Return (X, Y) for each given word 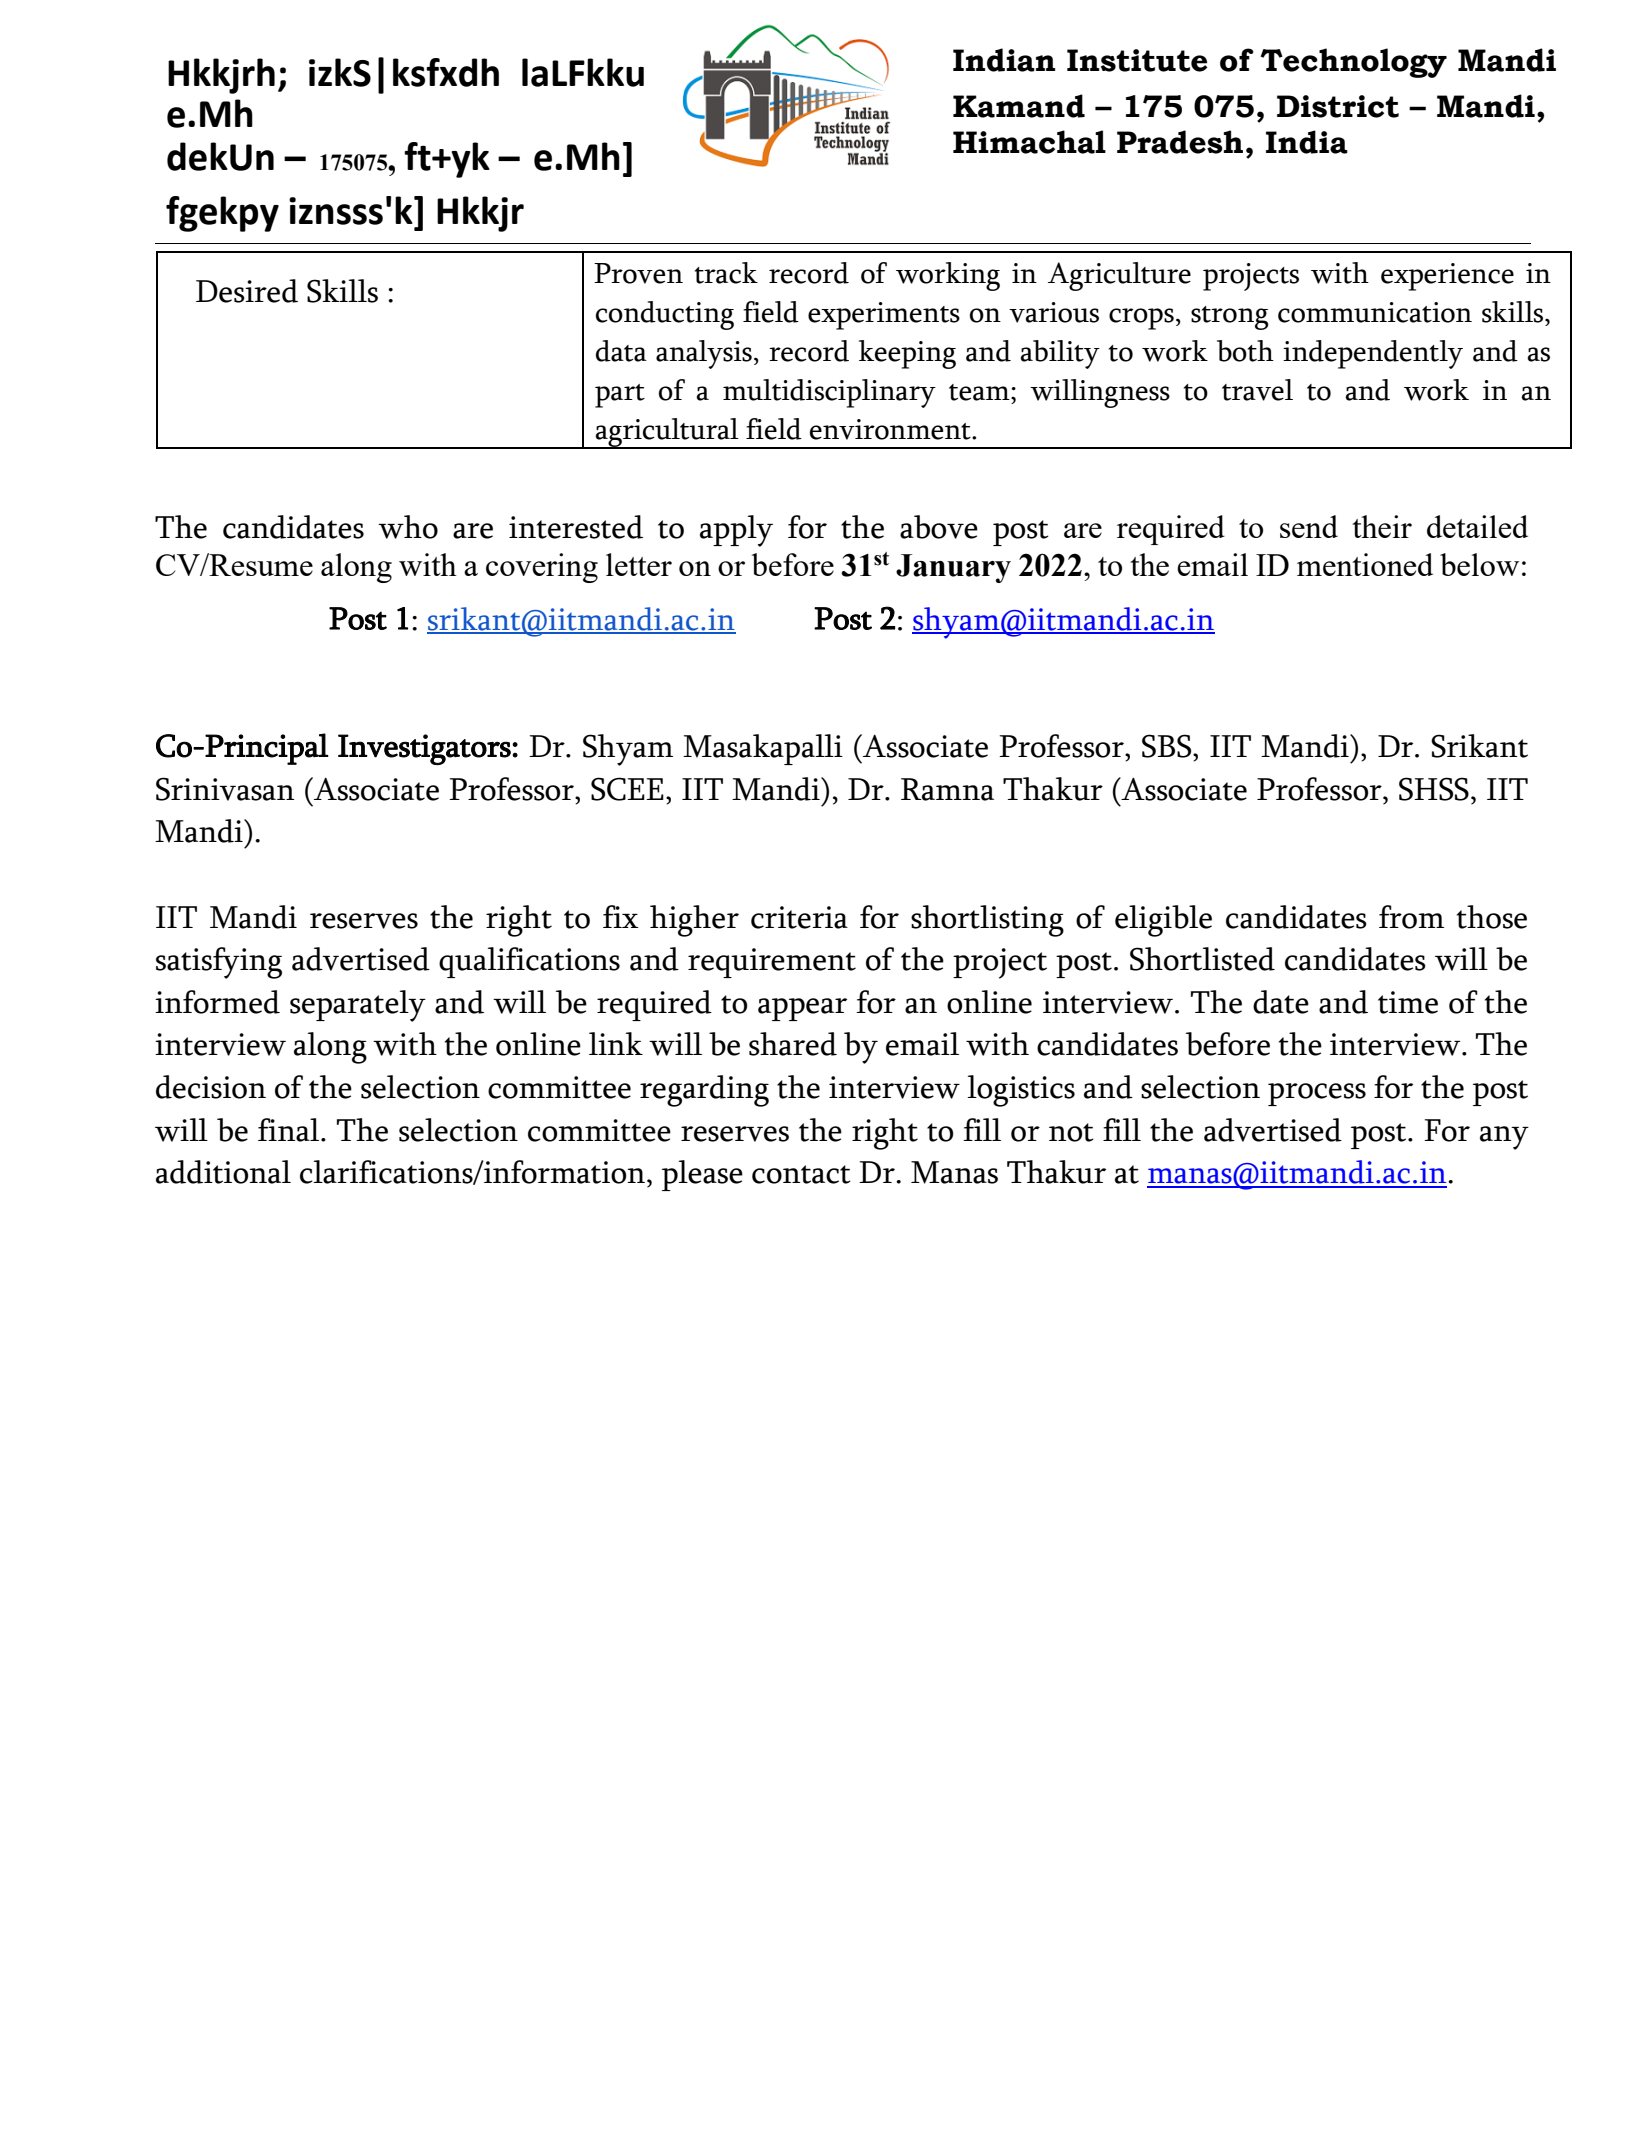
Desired (247, 291)
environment (891, 429)
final (290, 1130)
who (408, 527)
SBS (1168, 746)
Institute (1137, 60)
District (1338, 106)
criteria (799, 917)
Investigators (425, 749)
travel (1257, 390)
